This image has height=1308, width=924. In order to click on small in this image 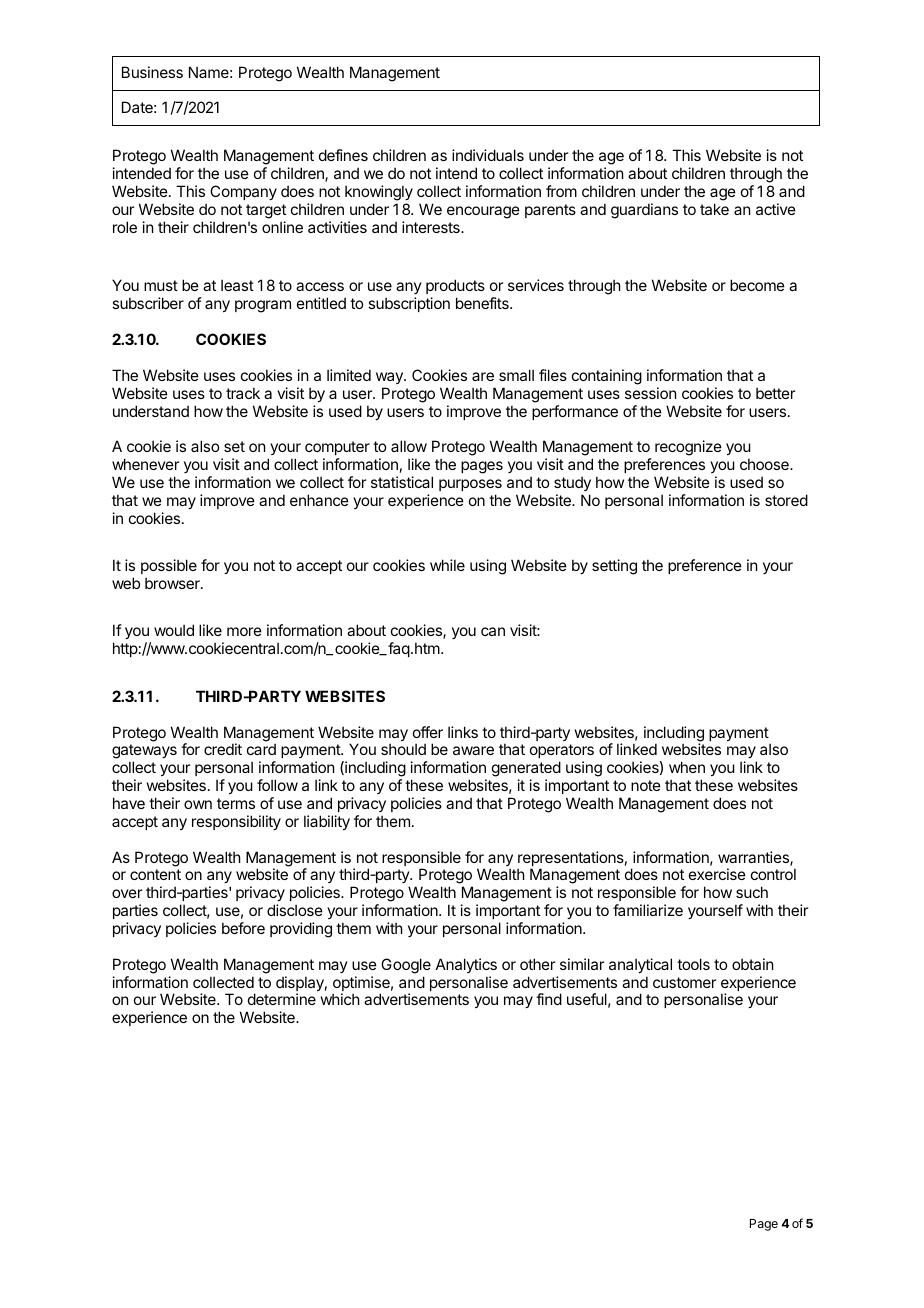, I will do `click(516, 375)`.
